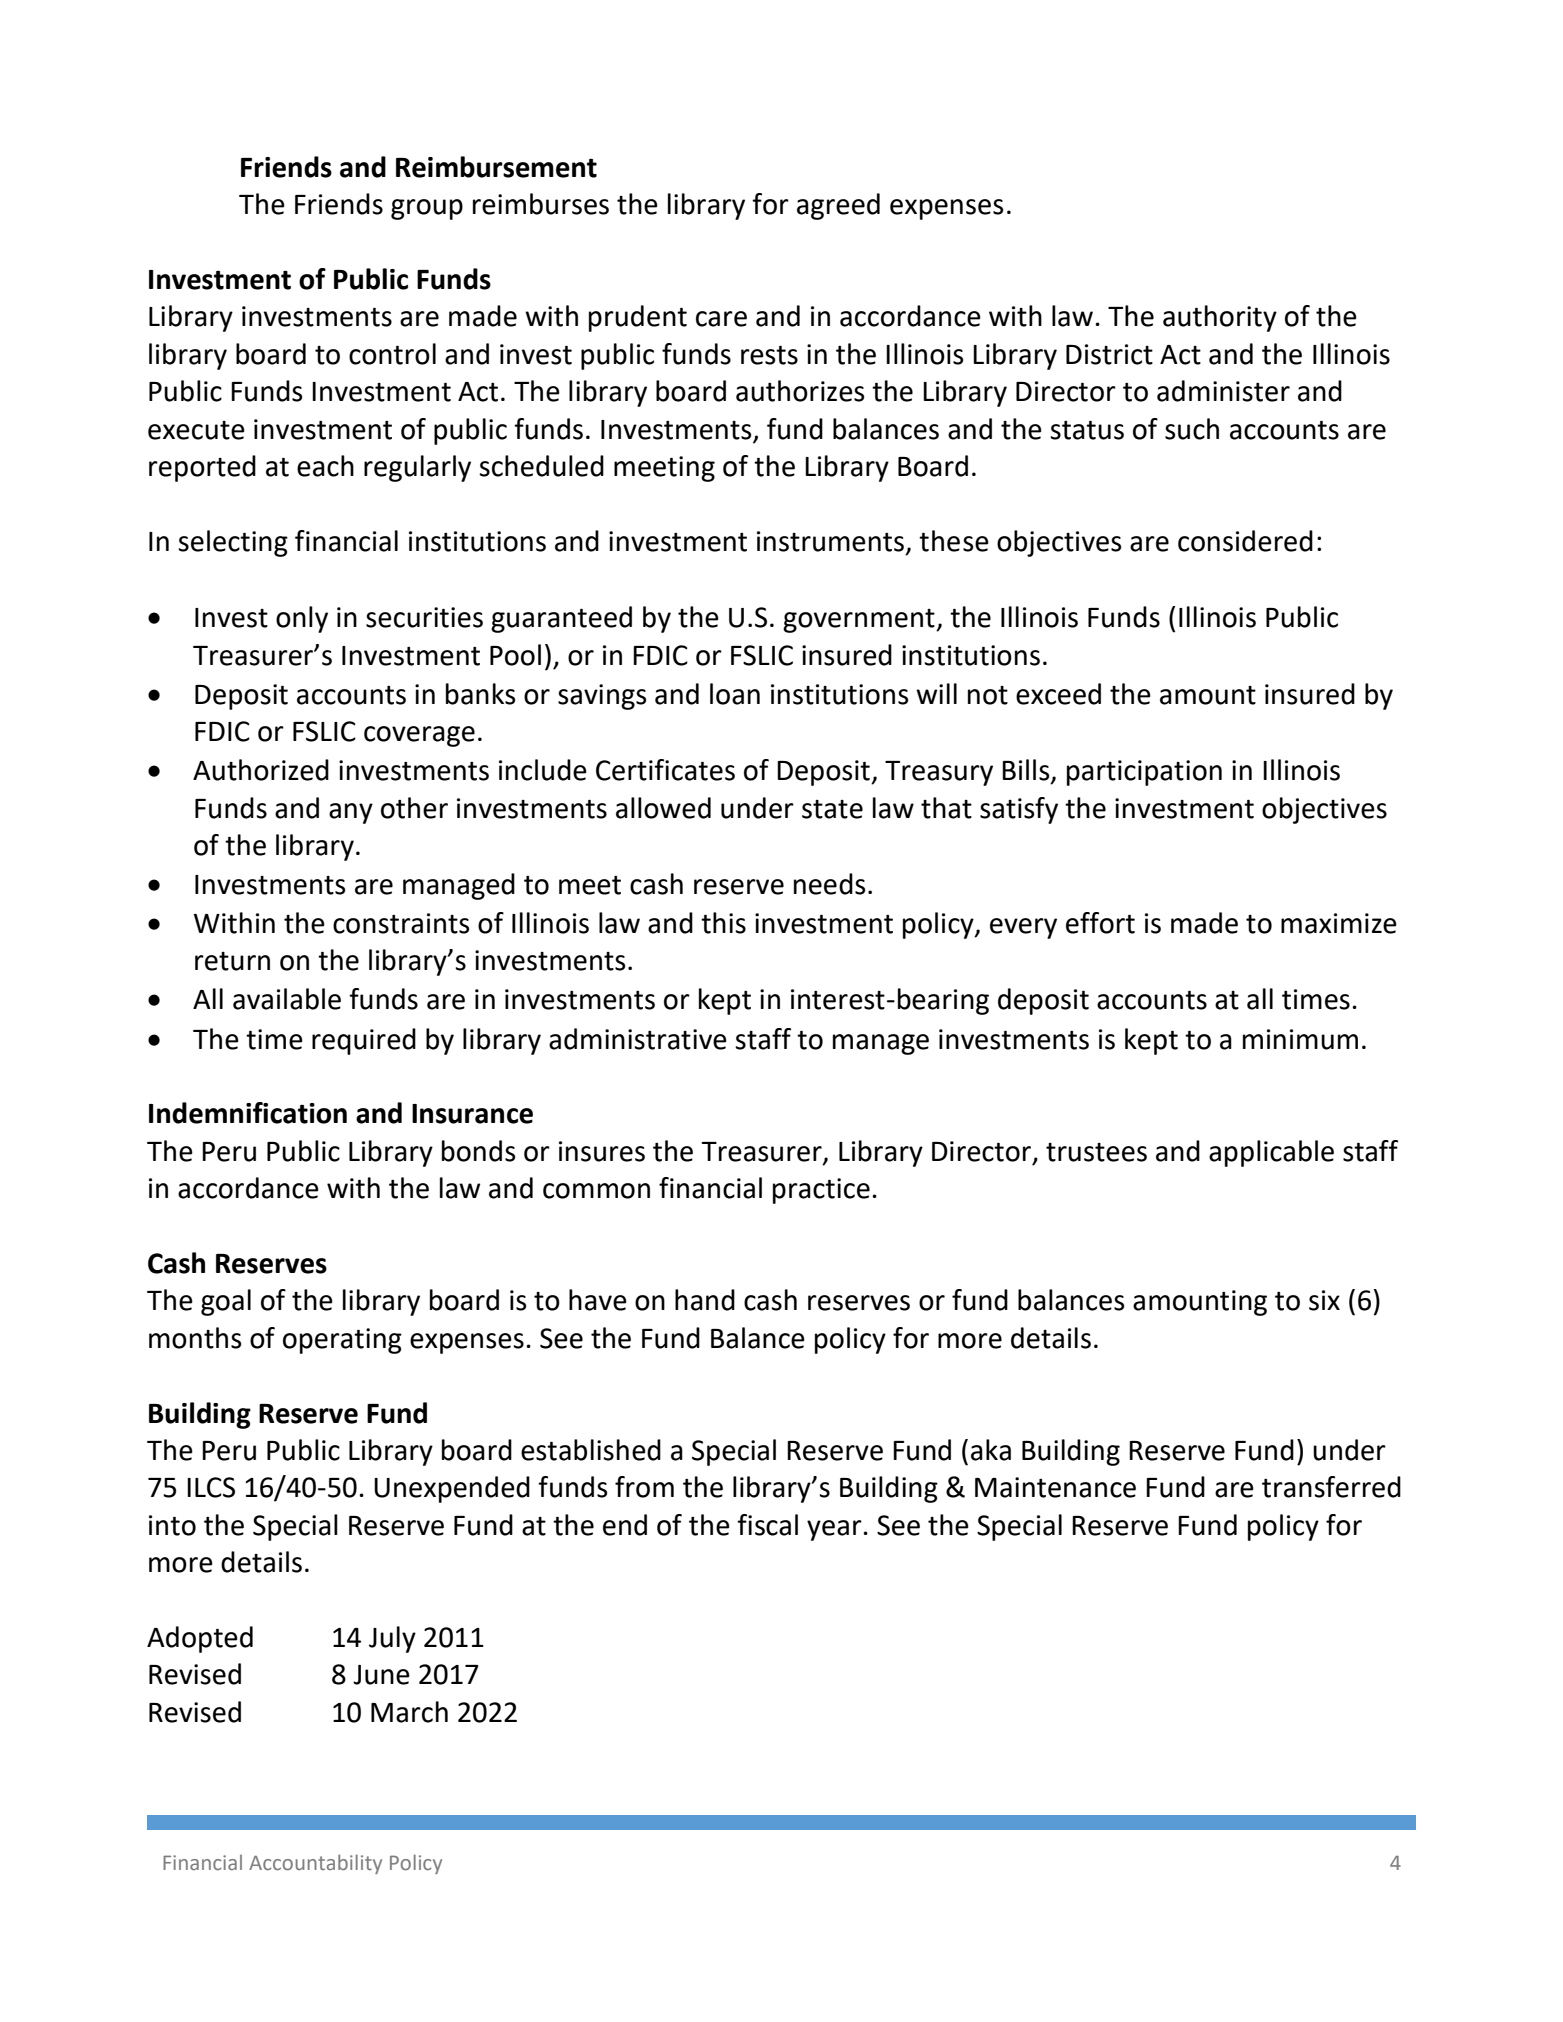  I want to click on authority, so click(1220, 318).
